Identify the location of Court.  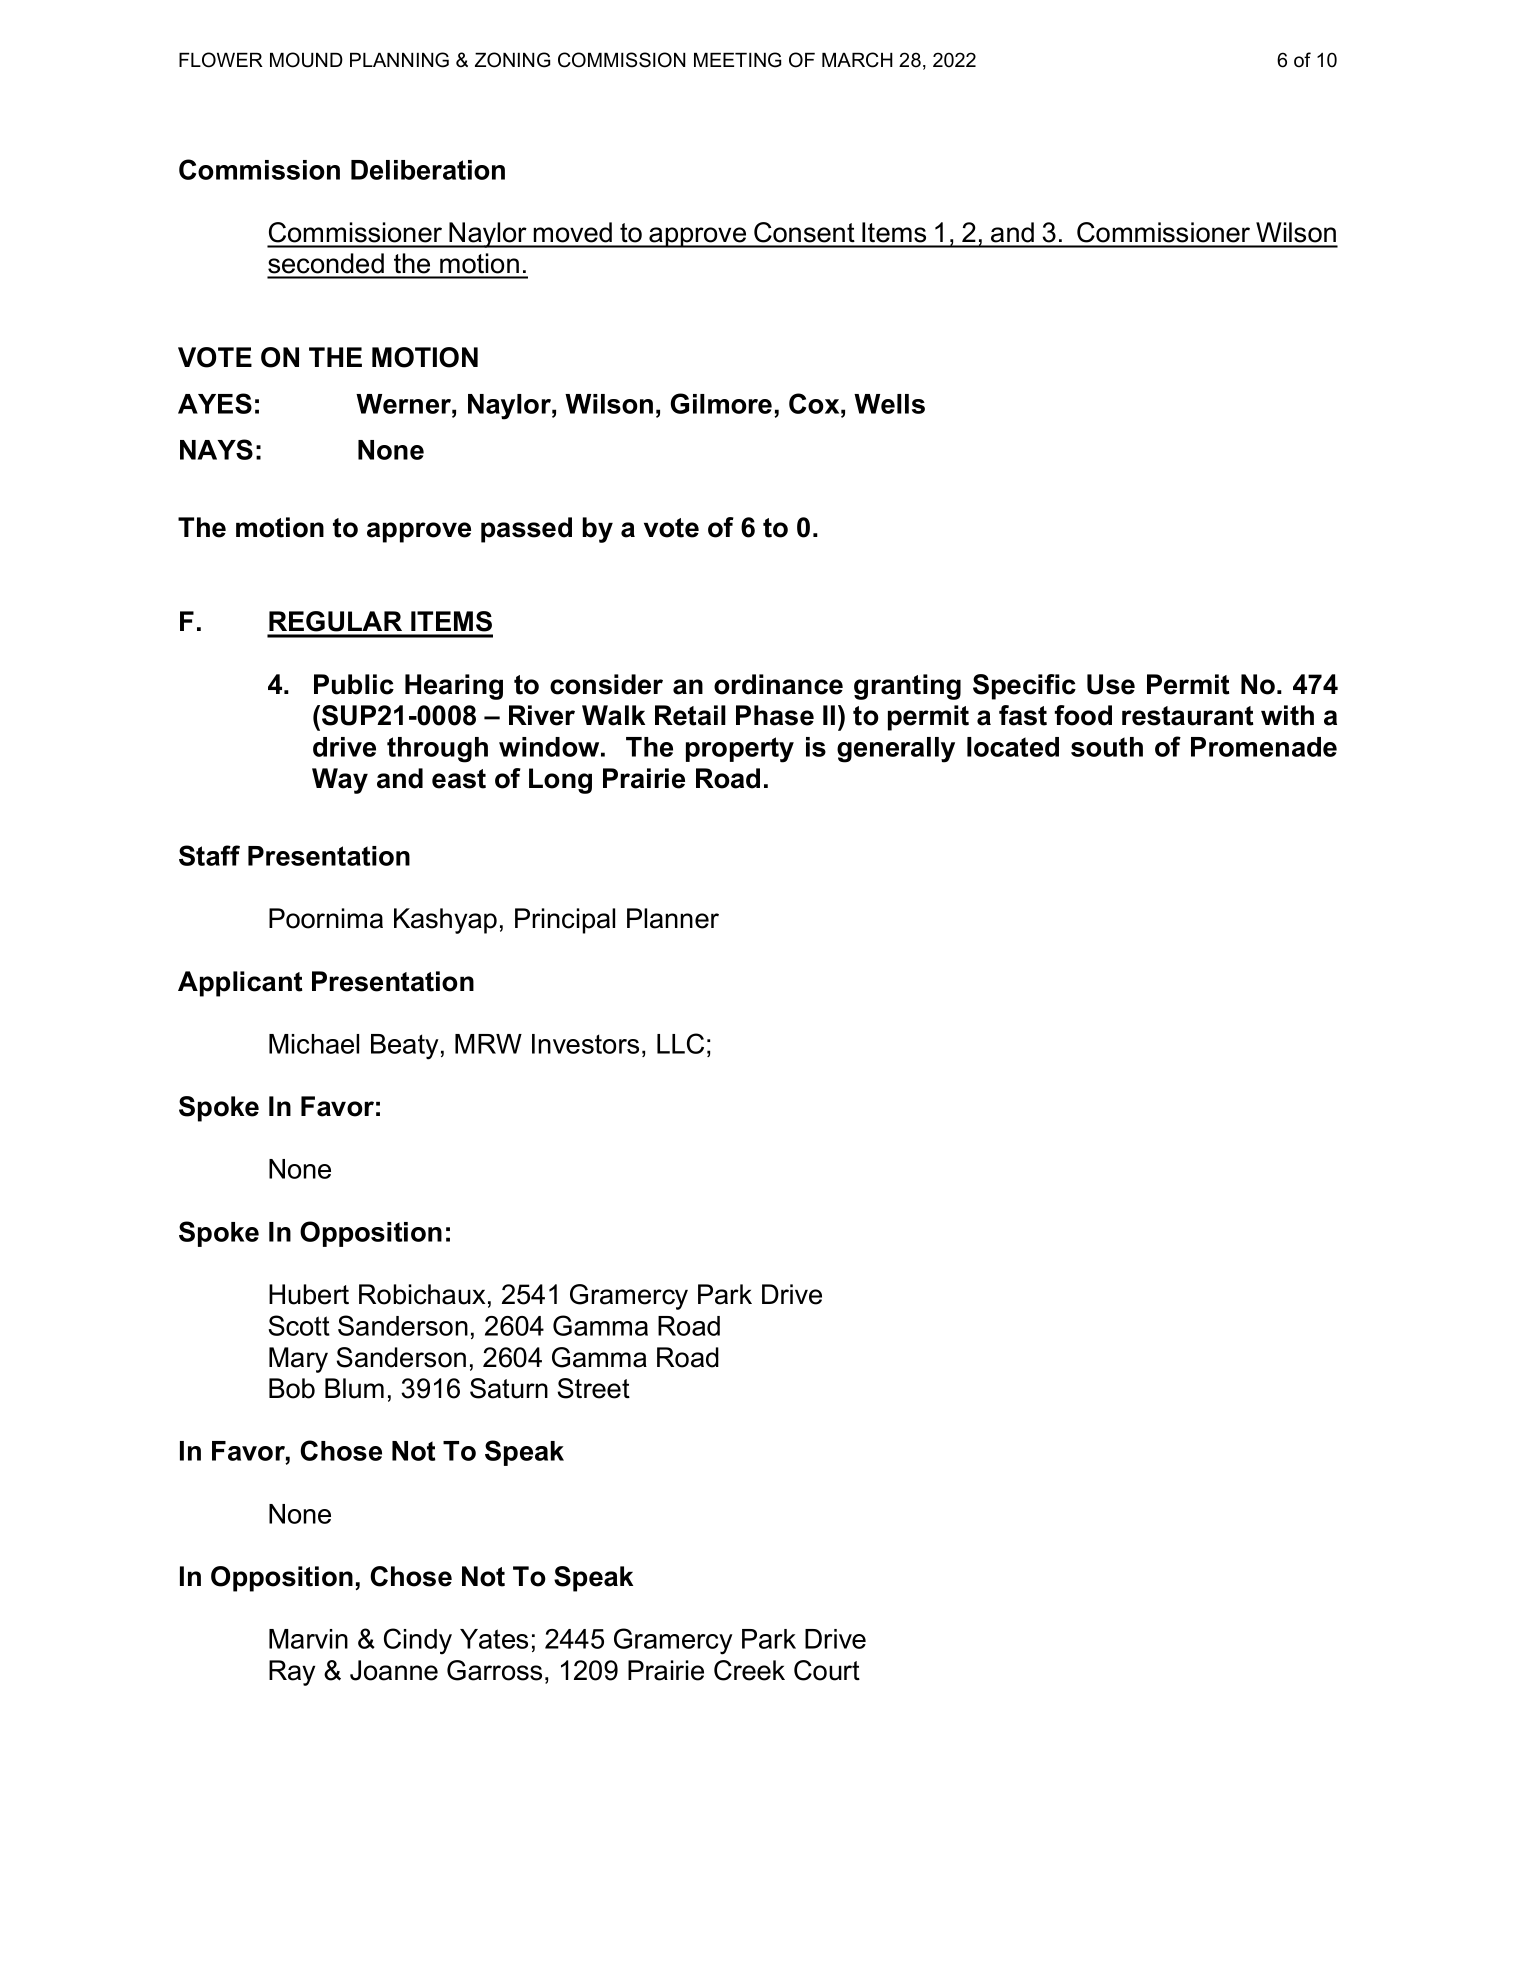
(827, 1670).
